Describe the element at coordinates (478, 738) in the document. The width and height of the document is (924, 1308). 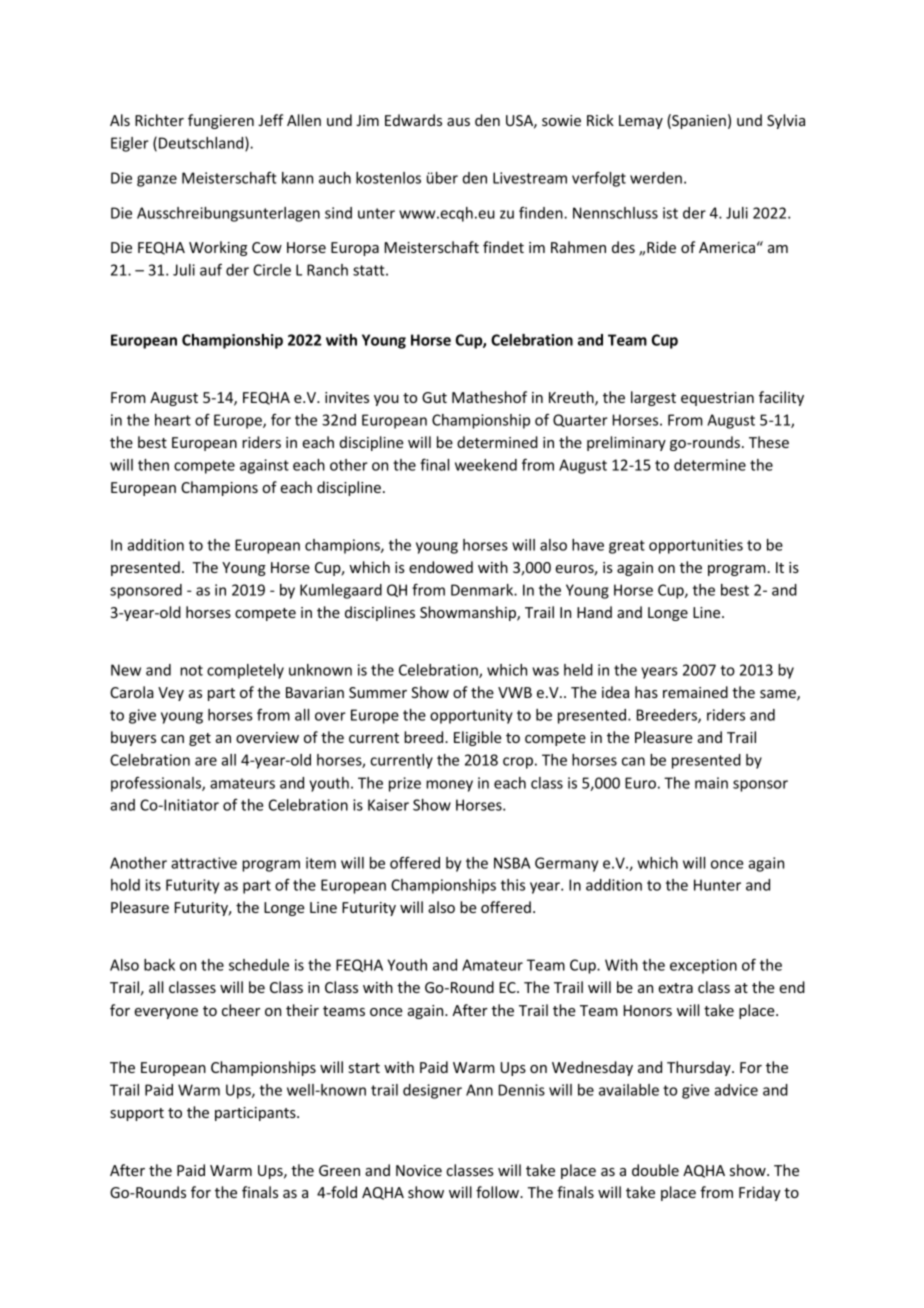
I see `Eligible` at that location.
